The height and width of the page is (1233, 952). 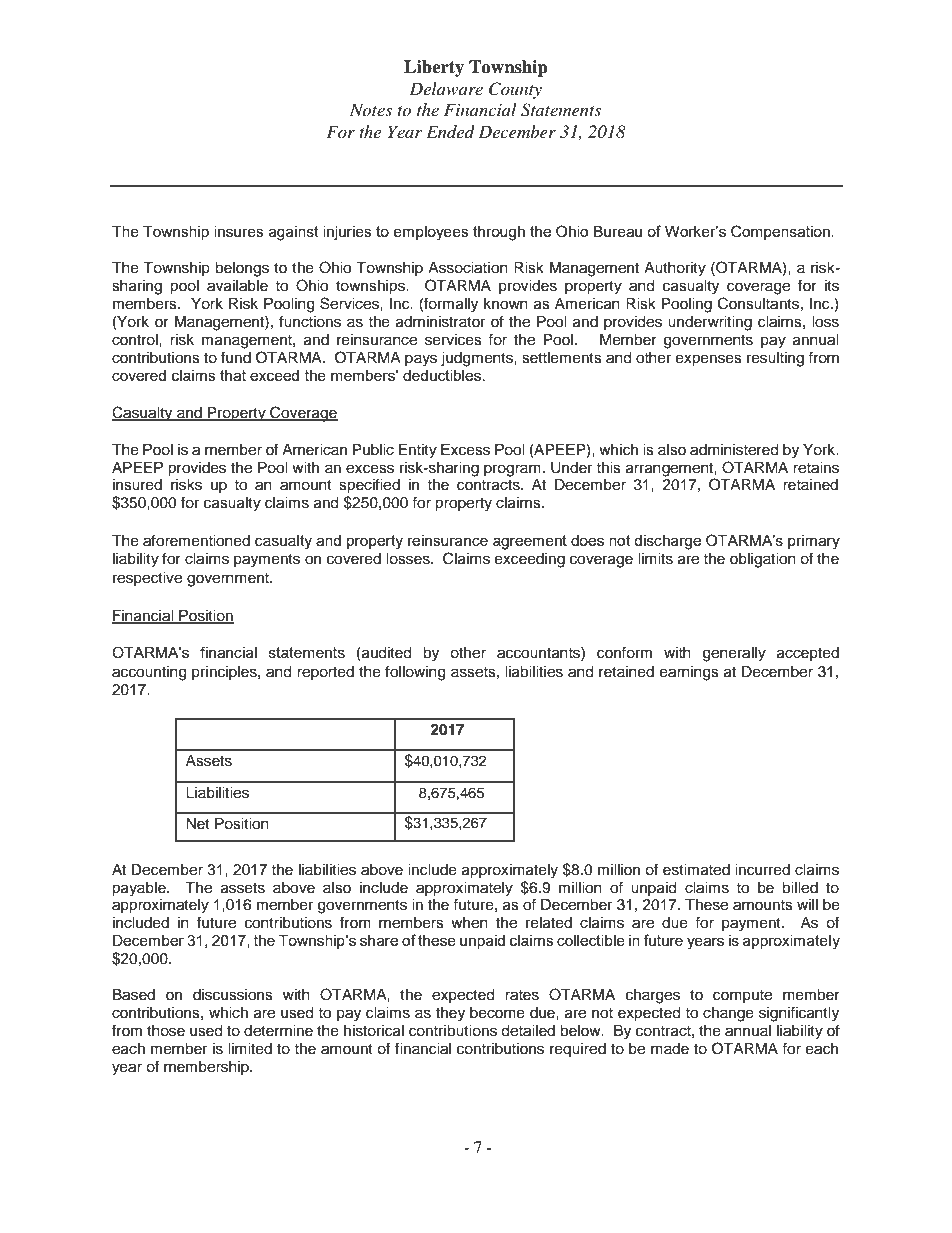 I want to click on Delaware, so click(x=446, y=88).
